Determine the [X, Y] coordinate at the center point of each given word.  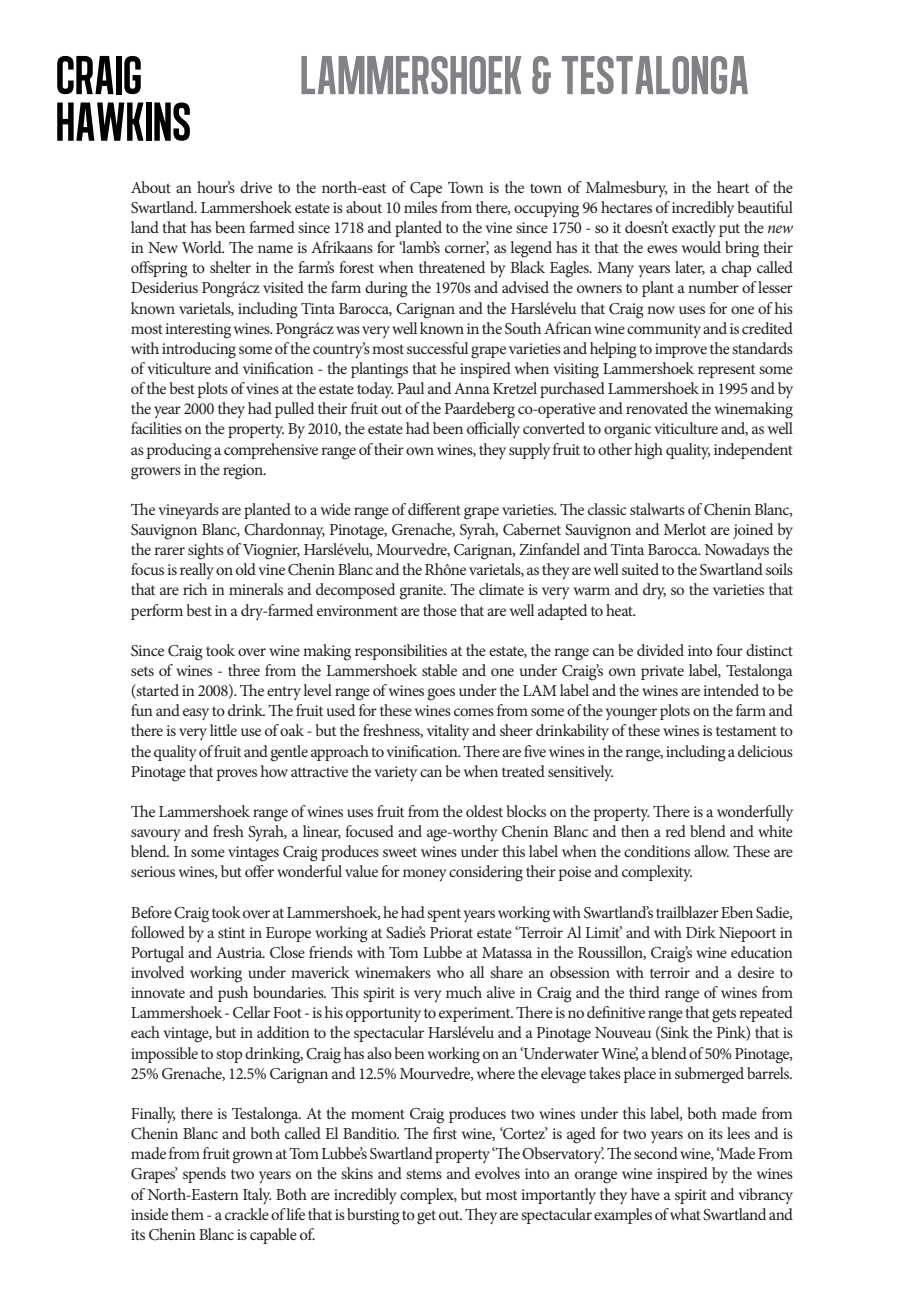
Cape [426, 189]
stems [424, 1174]
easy [196, 714]
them [187, 1214]
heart [733, 187]
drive [256, 187]
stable [439, 670]
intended [731, 690]
